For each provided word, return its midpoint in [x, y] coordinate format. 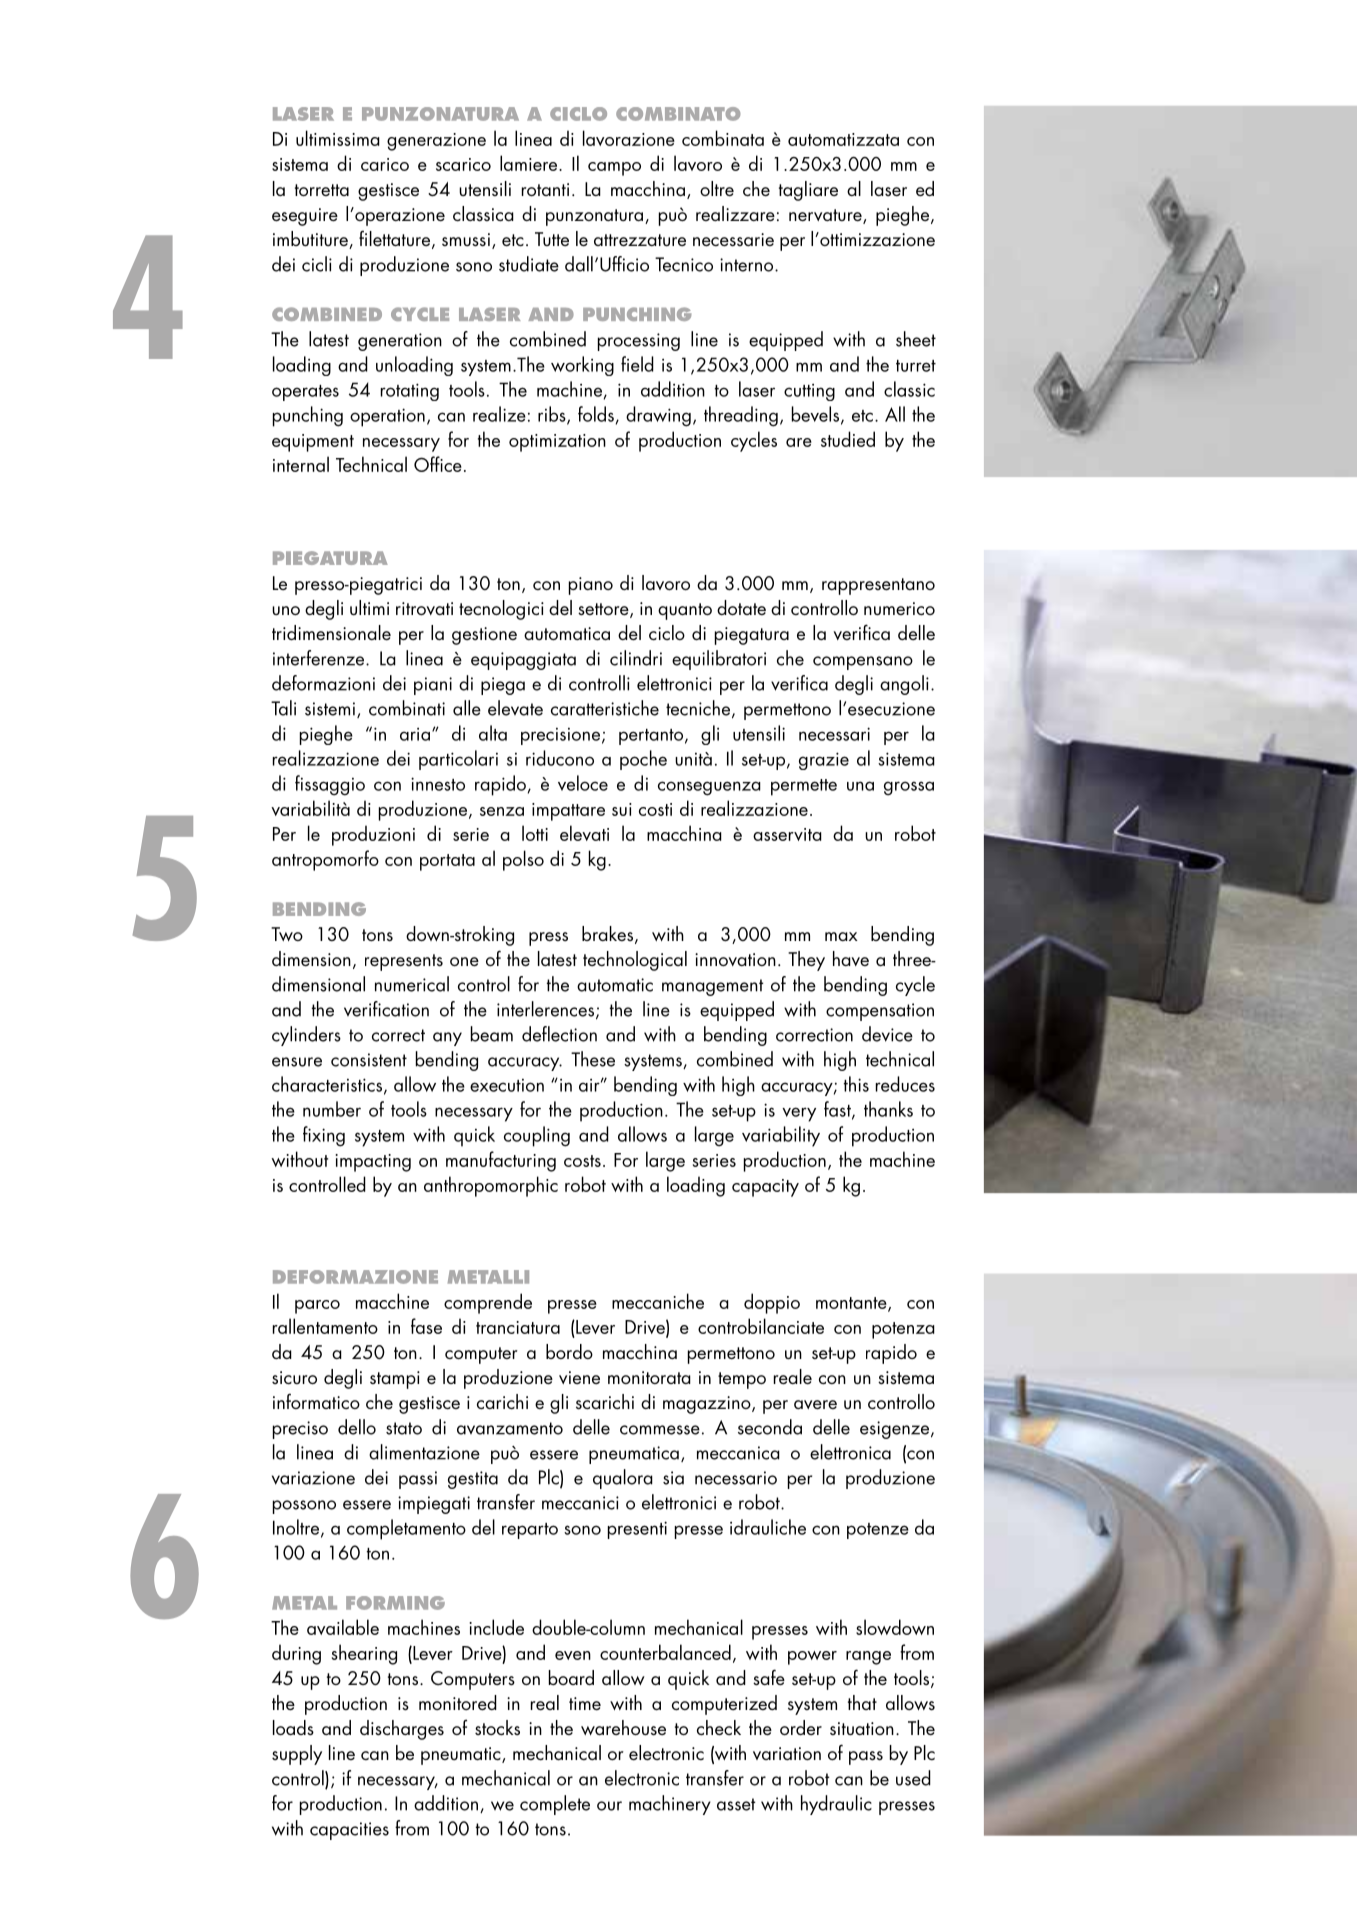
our [609, 1806]
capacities [349, 1831]
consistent [369, 1060]
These [593, 1059]
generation [400, 342]
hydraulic [836, 1805]
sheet [916, 339]
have [851, 958]
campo [614, 169]
